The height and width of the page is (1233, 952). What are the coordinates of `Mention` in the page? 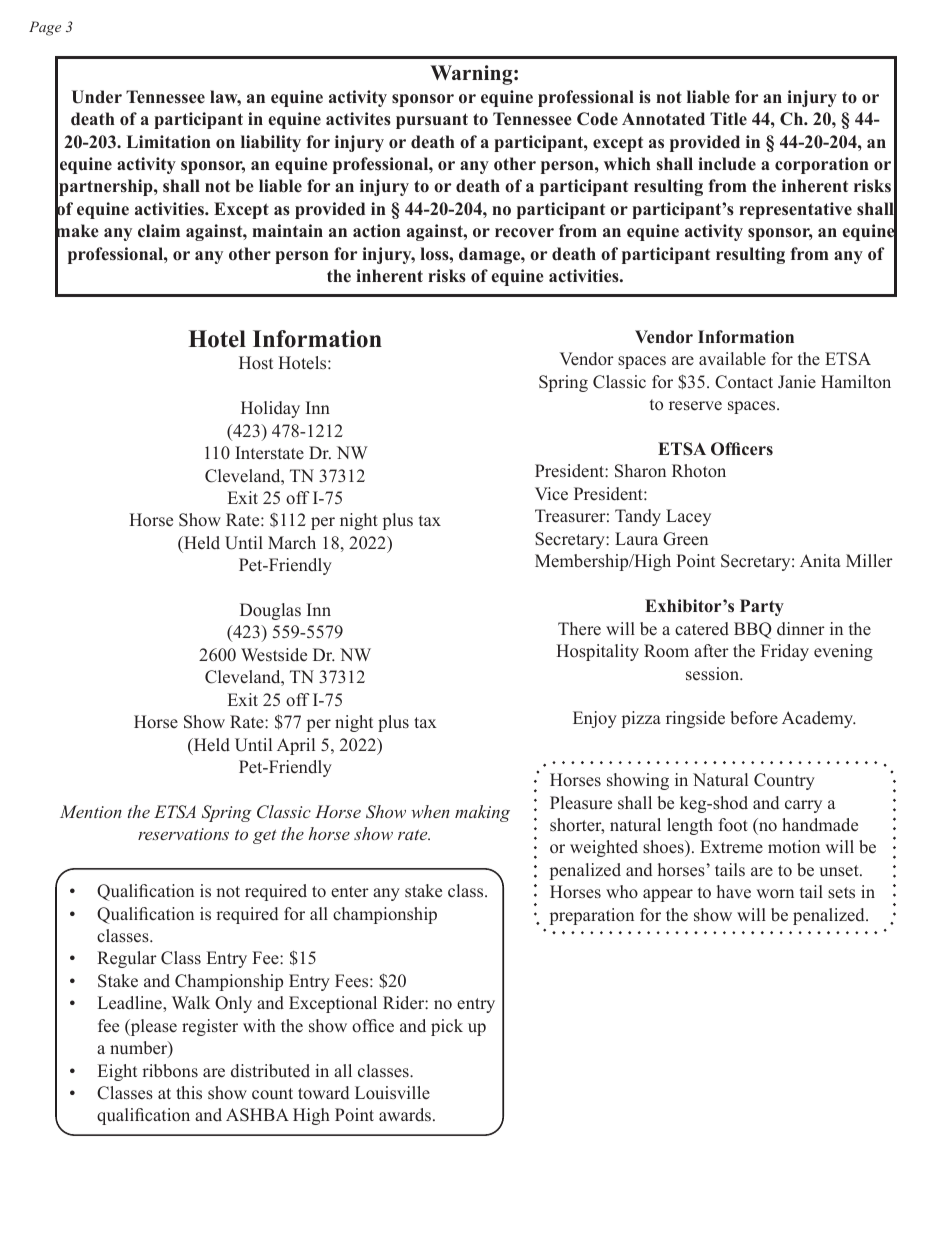 It's located at (91, 811).
